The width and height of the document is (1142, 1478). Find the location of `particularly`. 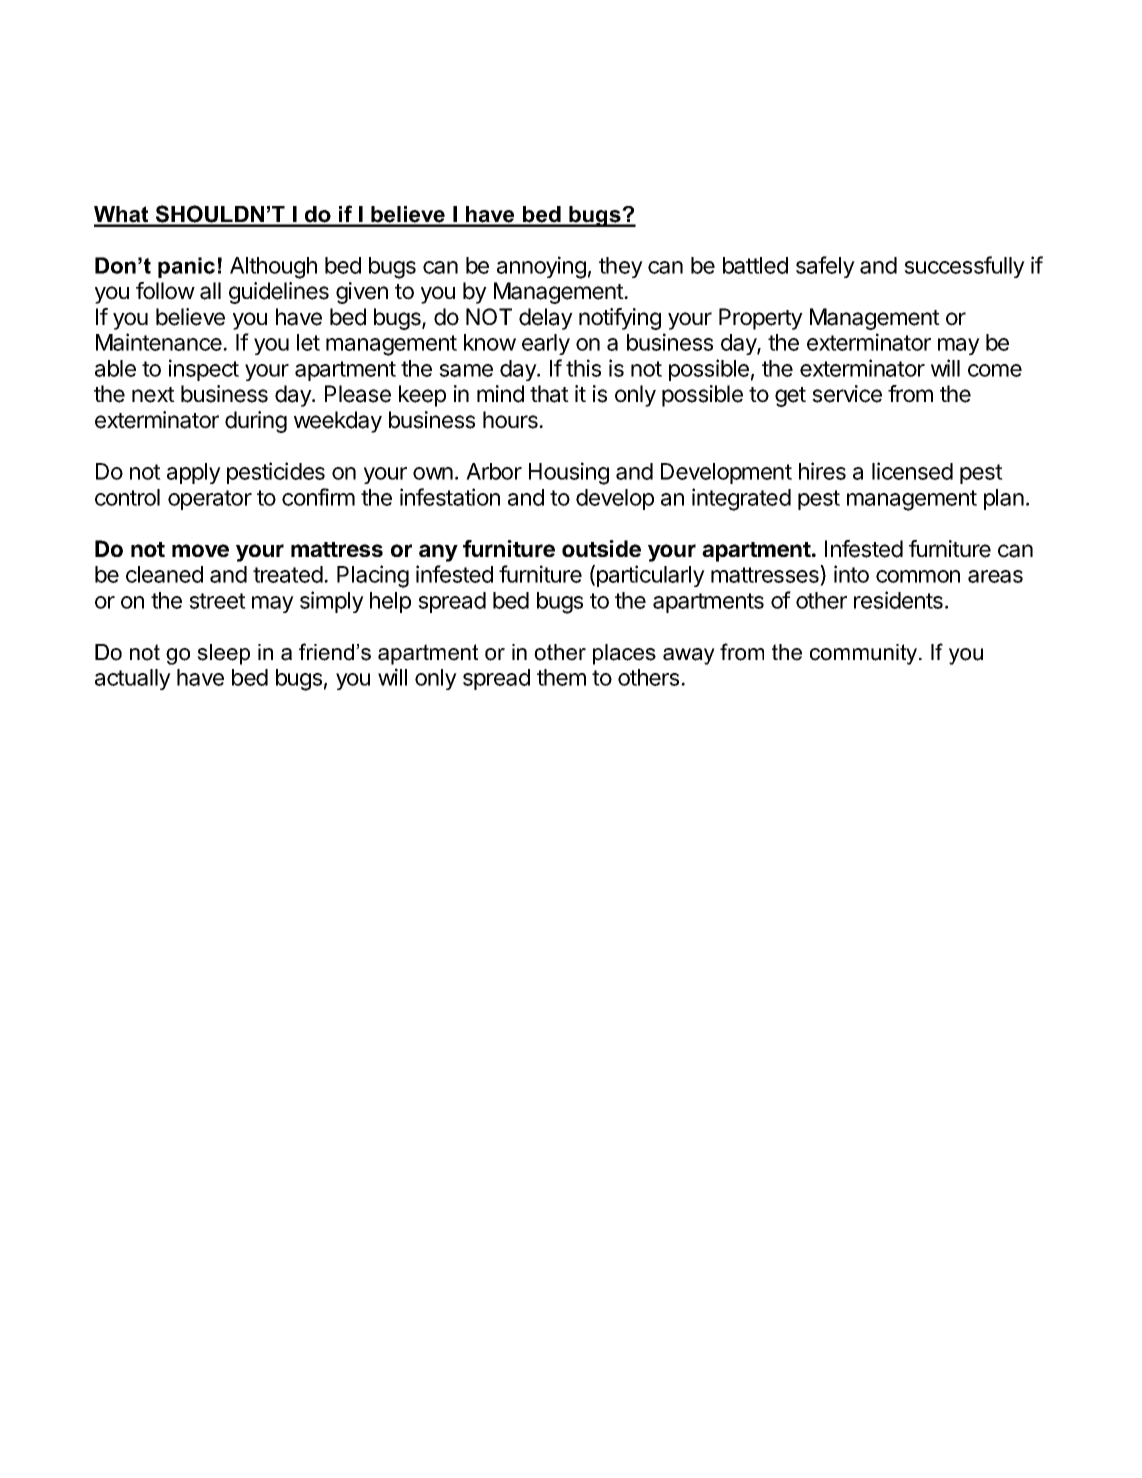

particularly is located at coordinates (651, 576).
